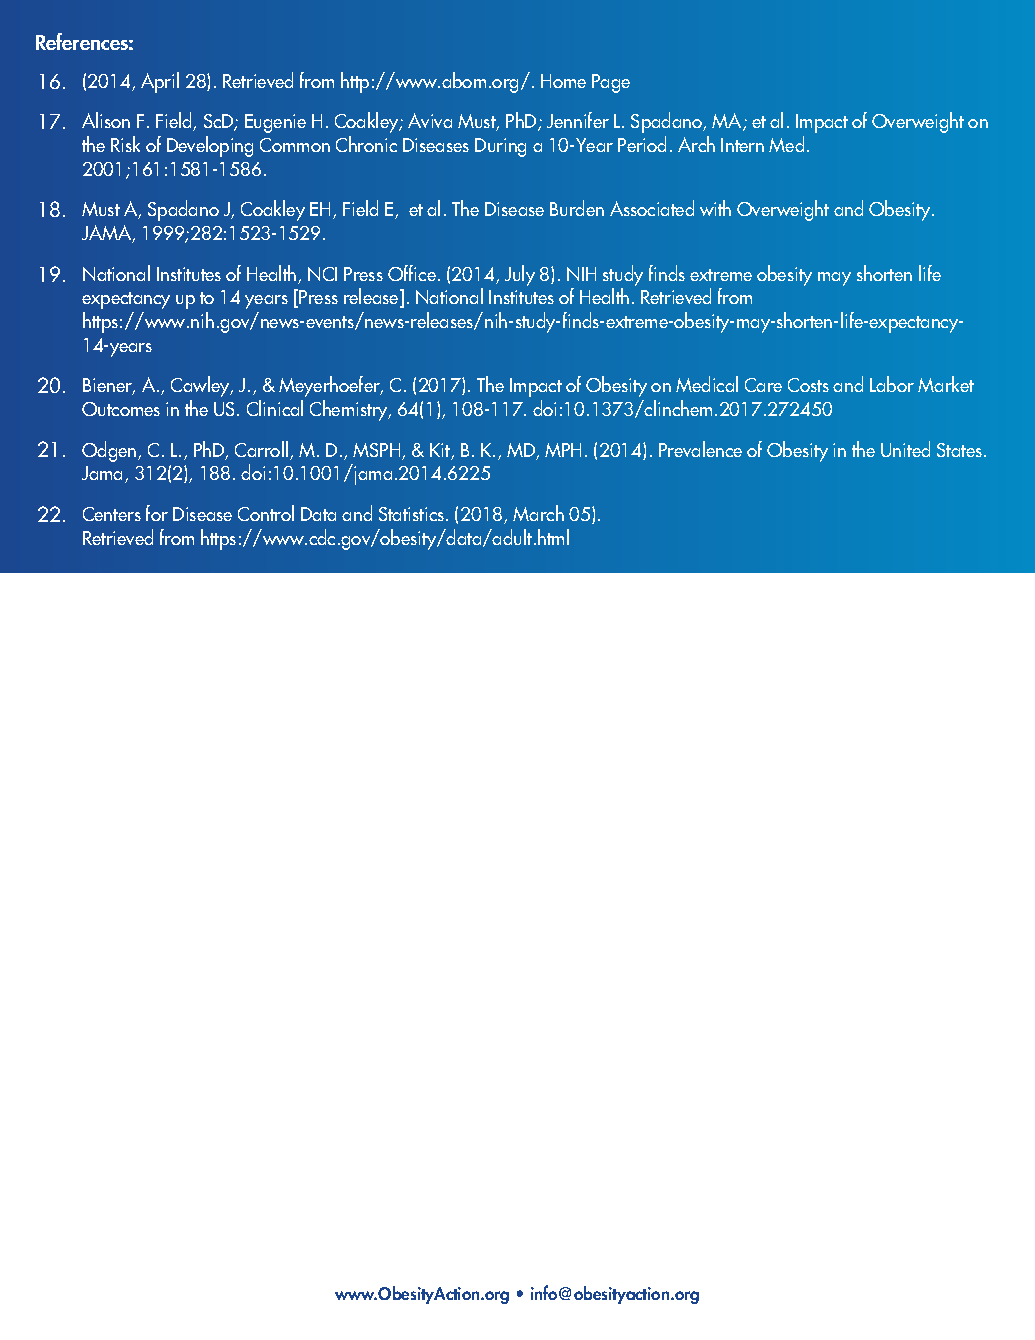 The image size is (1035, 1340). I want to click on Clinical, so click(275, 408).
